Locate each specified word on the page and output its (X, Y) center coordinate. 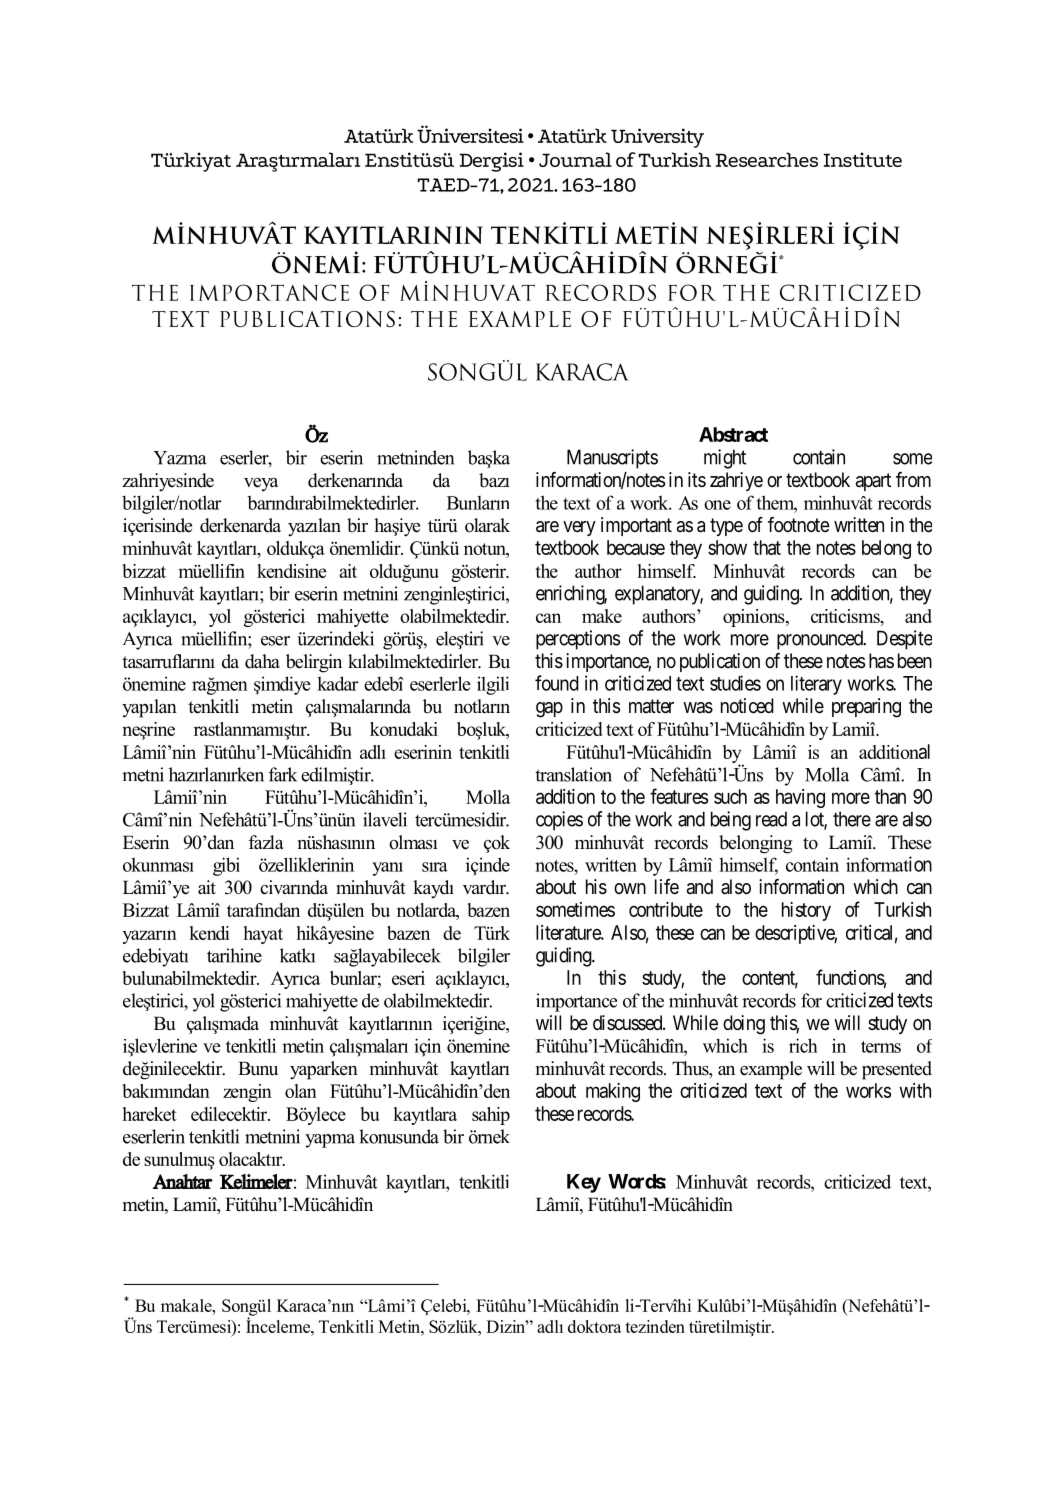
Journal (575, 159)
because (636, 547)
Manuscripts (612, 459)
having (800, 798)
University (657, 138)
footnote (798, 524)
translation (573, 774)
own (630, 888)
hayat (263, 935)
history (806, 911)
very (579, 528)
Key (584, 1183)
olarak (487, 525)
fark (283, 774)
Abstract (733, 434)
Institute (863, 159)
